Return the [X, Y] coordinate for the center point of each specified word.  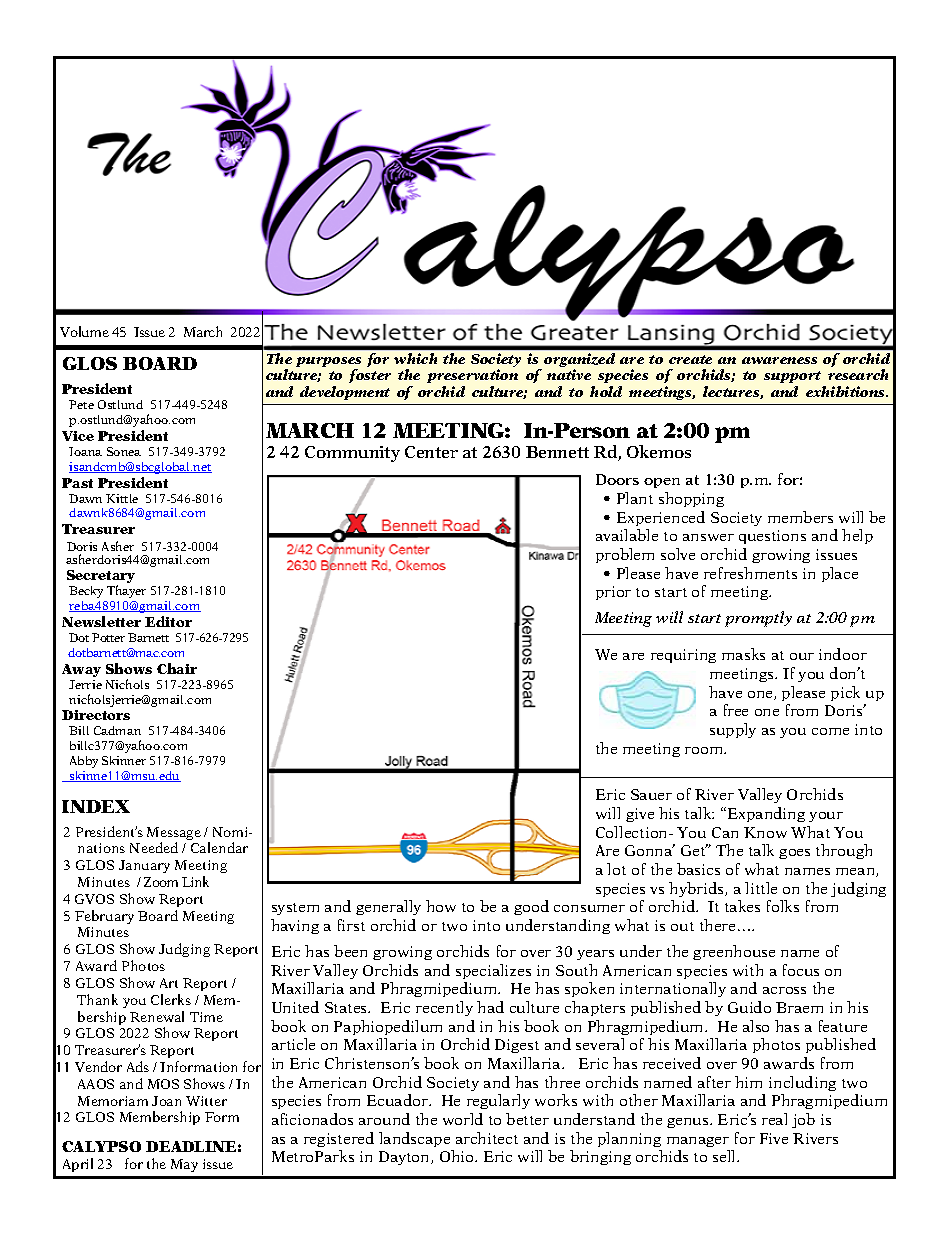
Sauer [651, 794]
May [184, 1165]
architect [487, 1138]
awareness [779, 360]
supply [733, 730]
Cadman [117, 730]
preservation [472, 378]
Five [774, 1138]
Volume [84, 331]
